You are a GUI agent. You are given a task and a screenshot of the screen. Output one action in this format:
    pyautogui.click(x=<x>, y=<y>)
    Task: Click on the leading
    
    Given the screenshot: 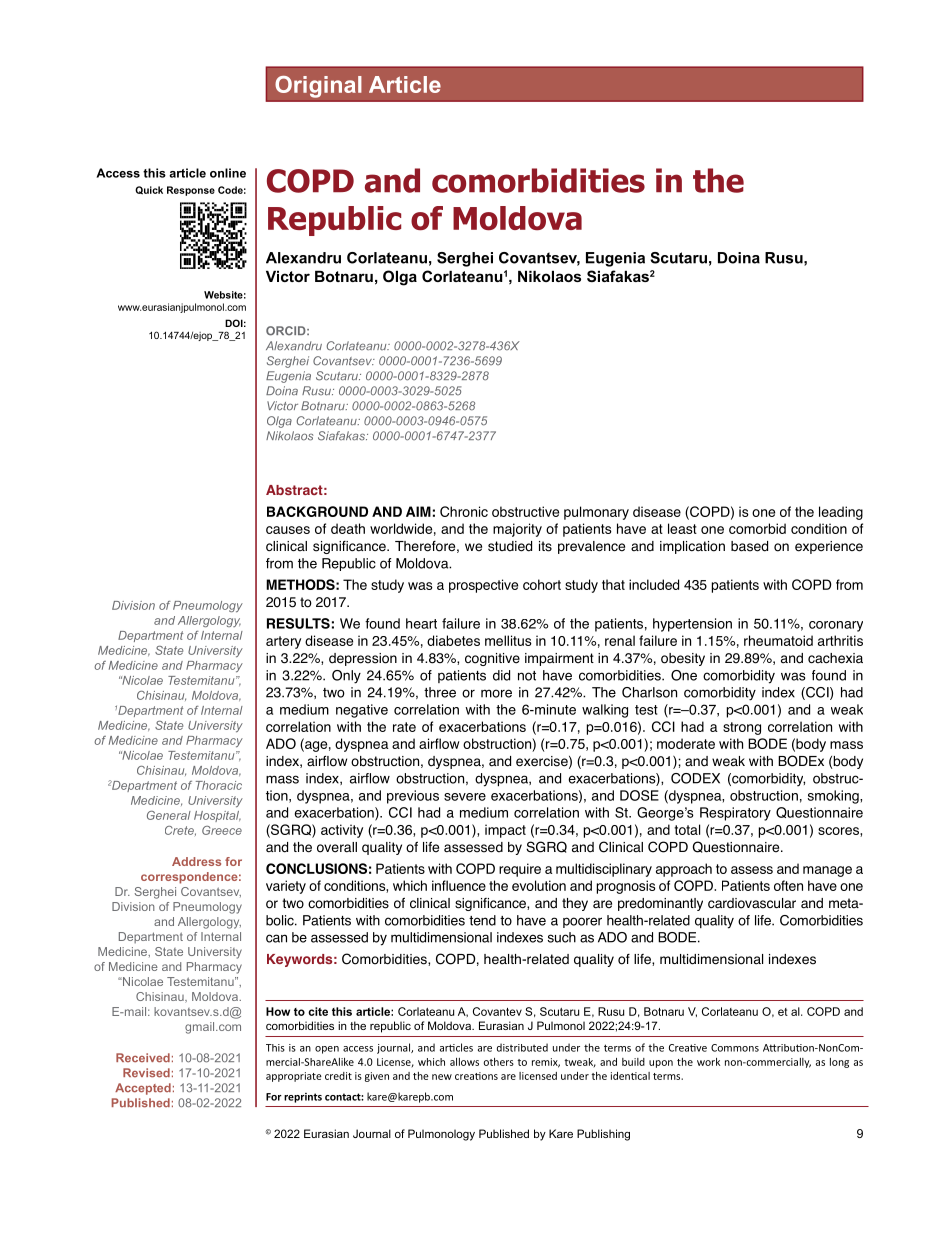 What is the action you would take?
    pyautogui.click(x=841, y=513)
